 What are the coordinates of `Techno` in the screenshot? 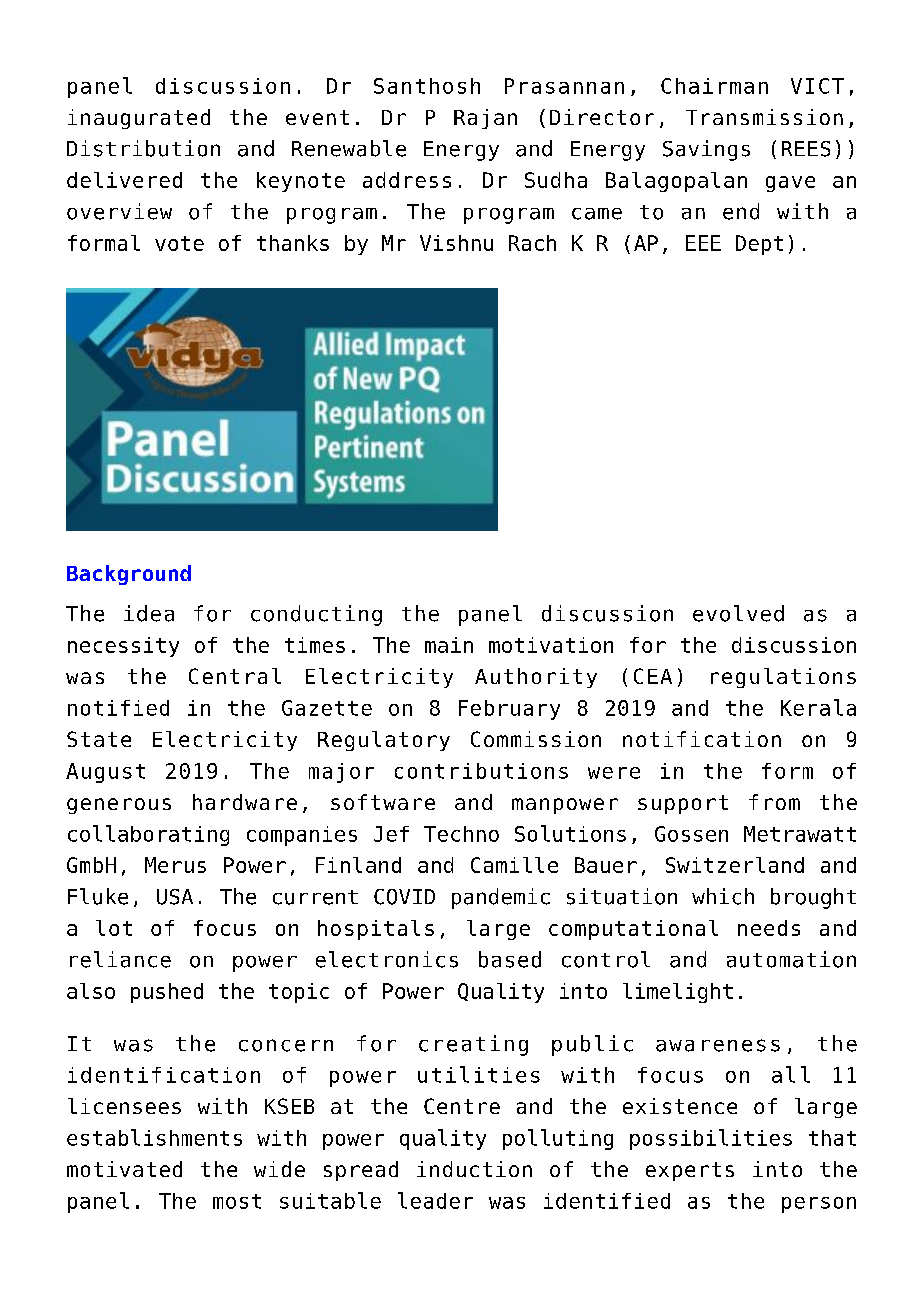 It's located at (461, 834).
